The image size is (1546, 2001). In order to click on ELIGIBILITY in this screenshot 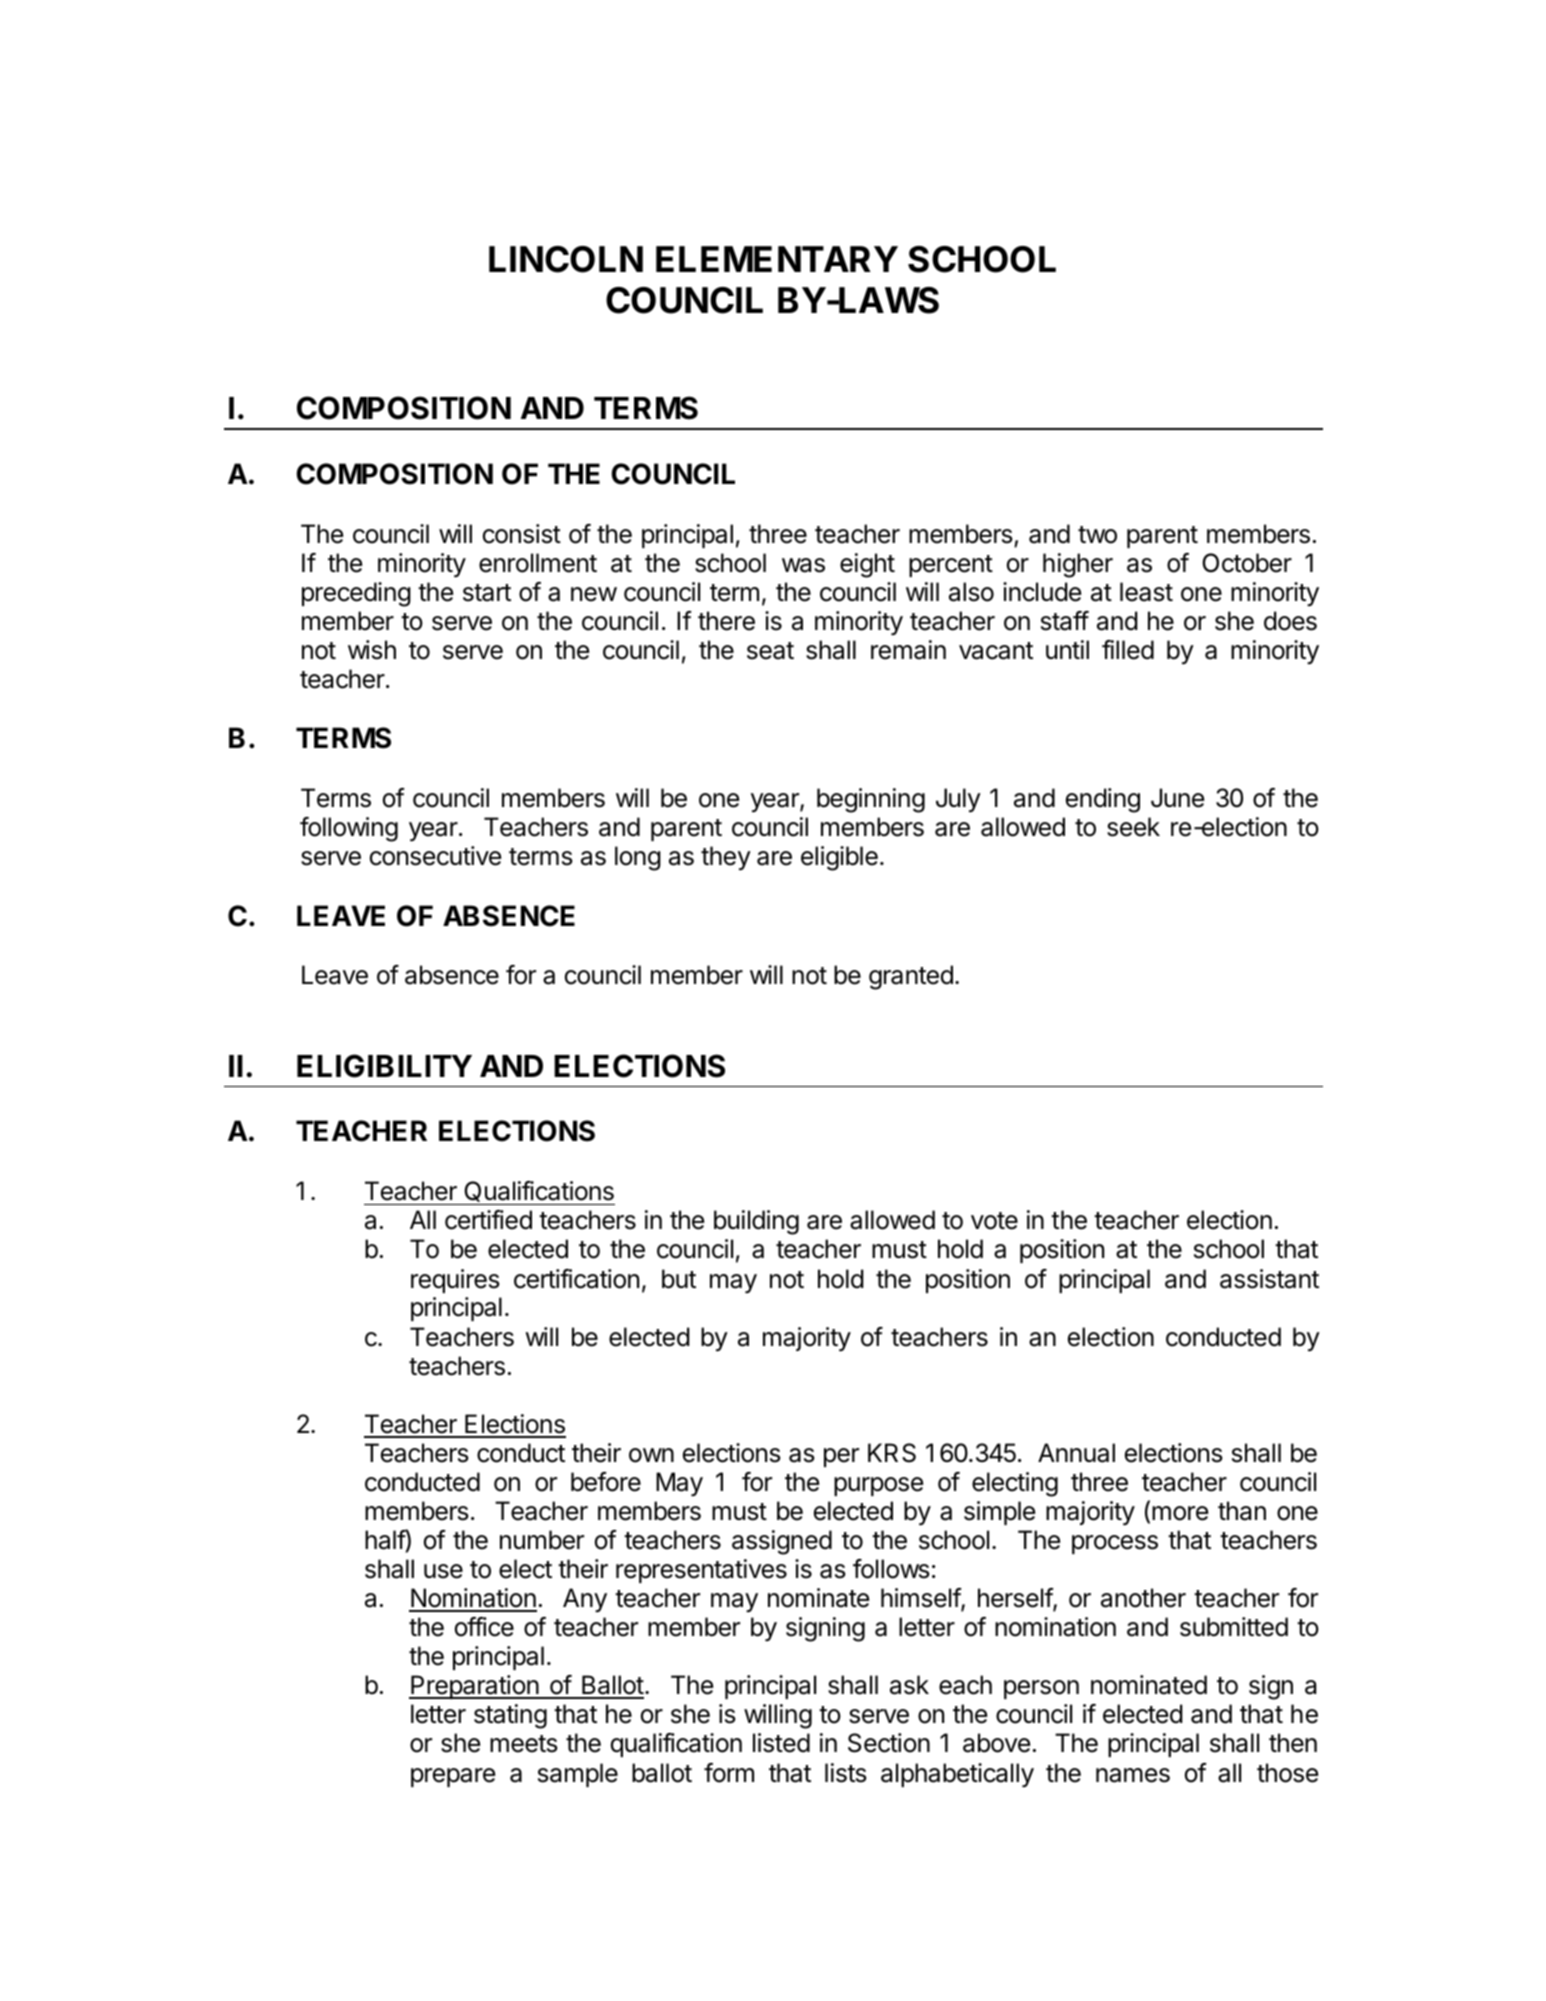, I will do `click(384, 1066)`.
